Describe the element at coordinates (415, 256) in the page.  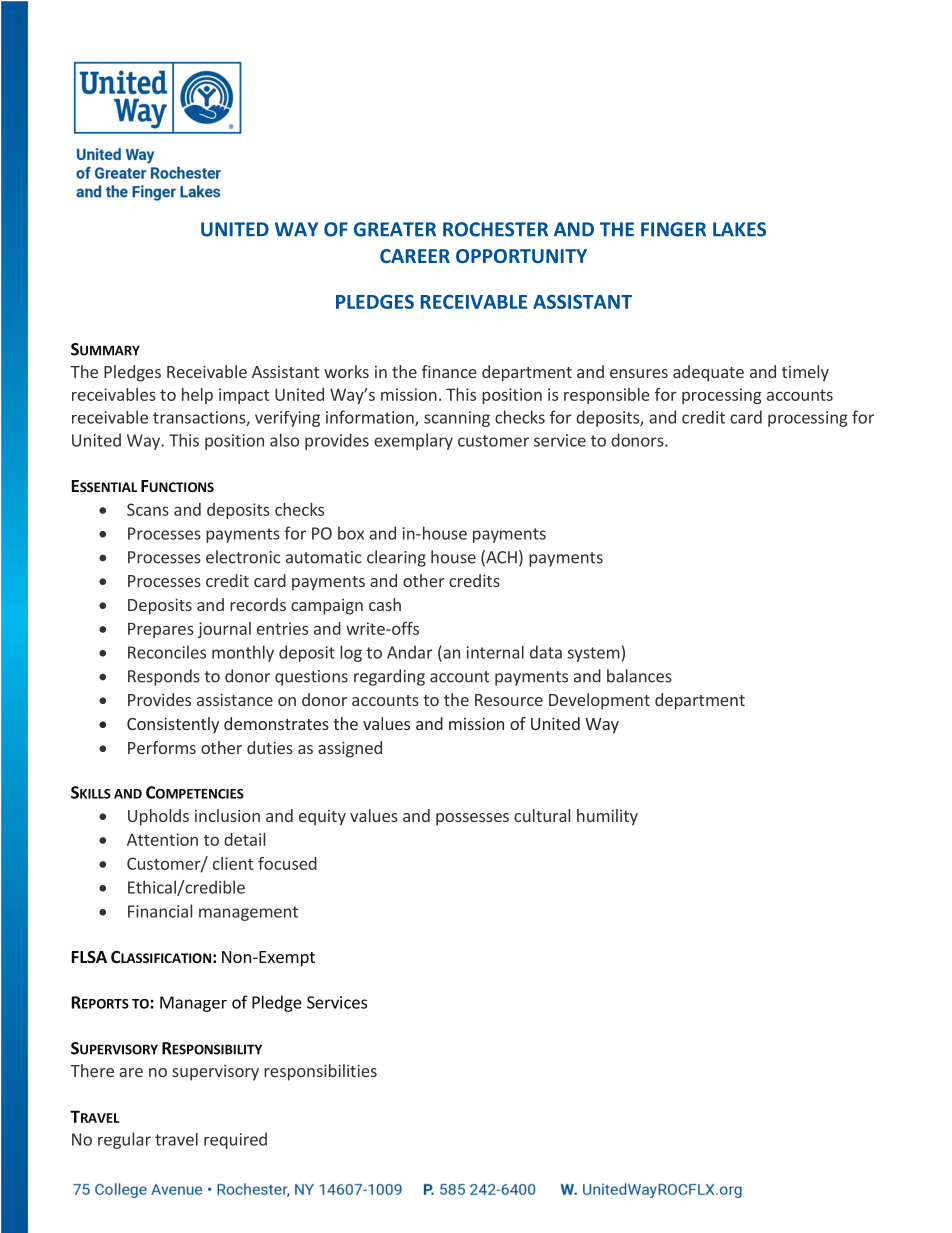
I see `CAREER` at that location.
